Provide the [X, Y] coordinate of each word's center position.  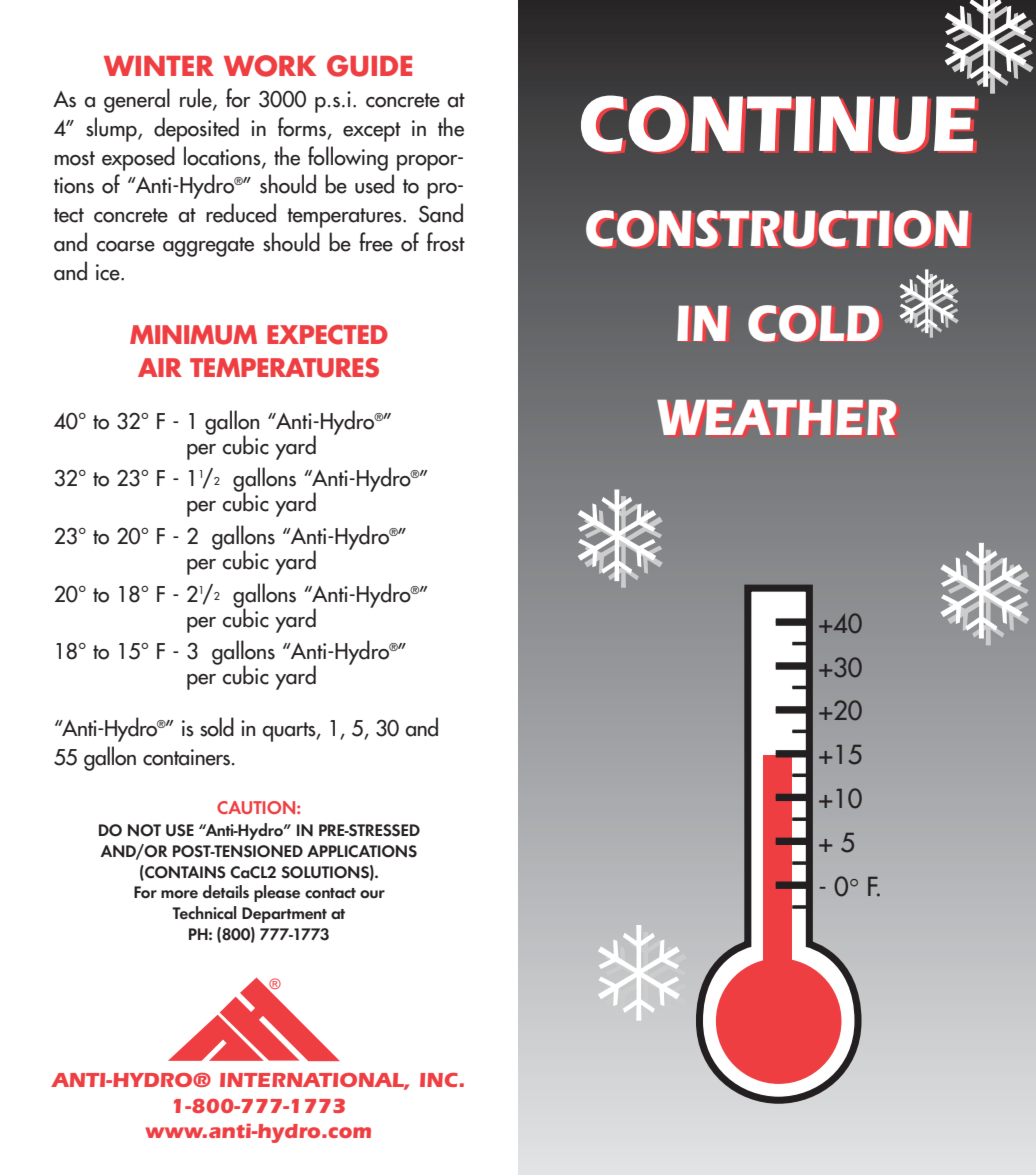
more [179, 894]
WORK [270, 66]
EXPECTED [327, 335]
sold [217, 727]
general [137, 100]
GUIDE [369, 66]
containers [186, 757]
